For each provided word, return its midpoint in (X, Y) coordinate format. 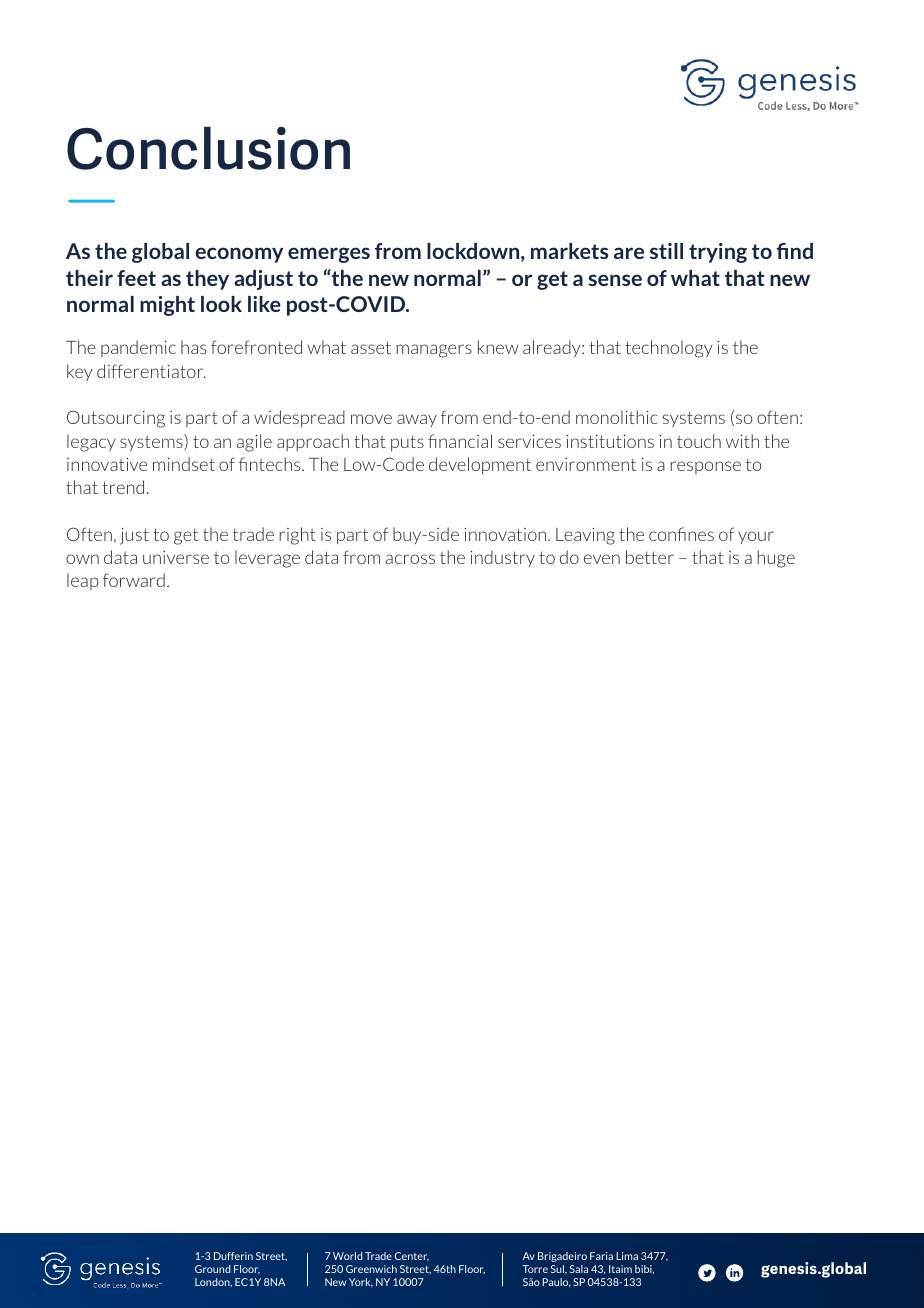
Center (412, 1256)
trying (718, 253)
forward (134, 580)
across (410, 559)
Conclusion (208, 148)
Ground (213, 1269)
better (650, 557)
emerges (329, 255)
